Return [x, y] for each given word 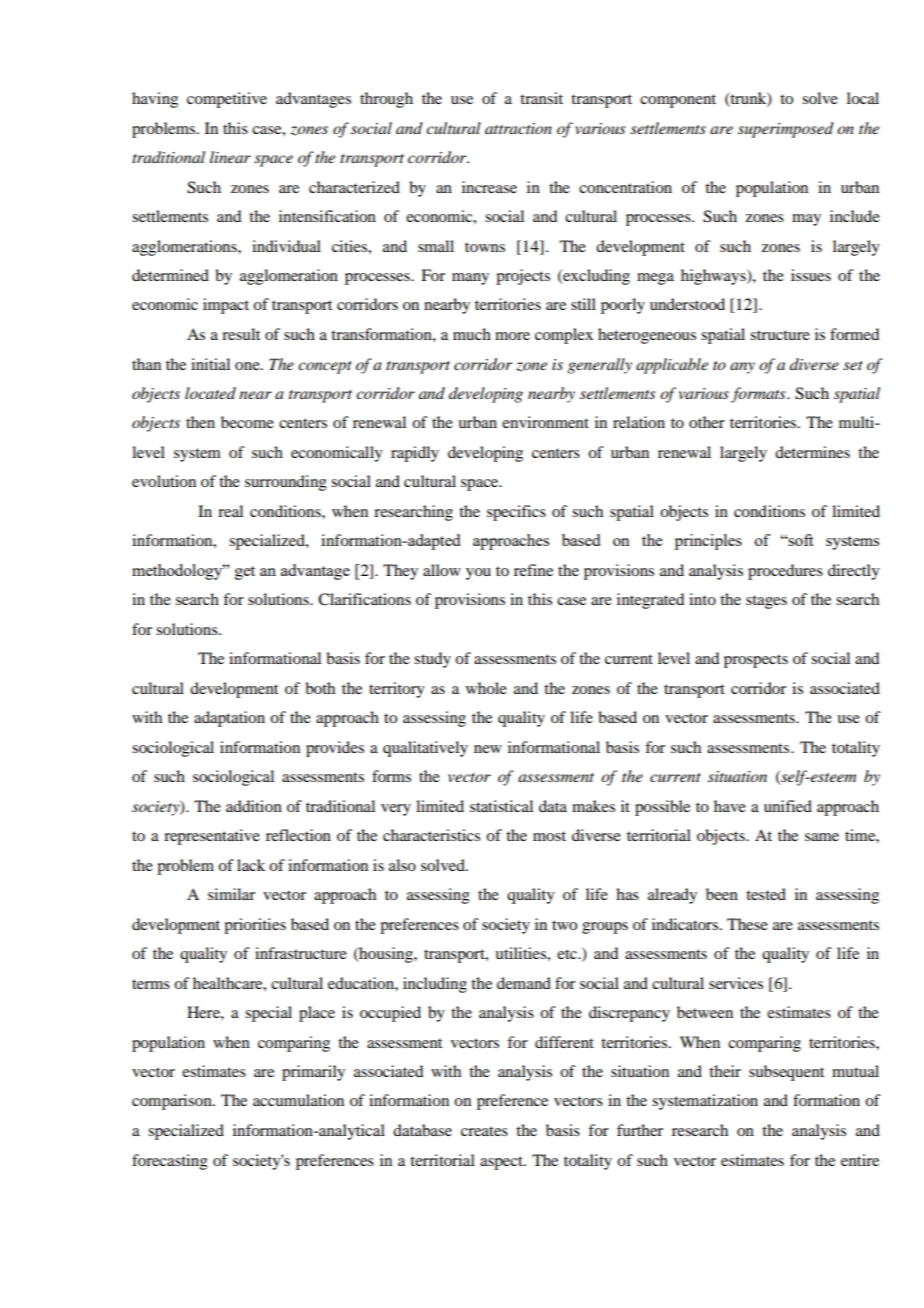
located [210, 393]
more [512, 336]
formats [759, 395]
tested [766, 894]
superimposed [786, 130]
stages [766, 602]
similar [231, 894]
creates [484, 1131]
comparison [173, 1102]
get [245, 573]
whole [486, 688]
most [549, 836]
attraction [518, 128]
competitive [227, 100]
